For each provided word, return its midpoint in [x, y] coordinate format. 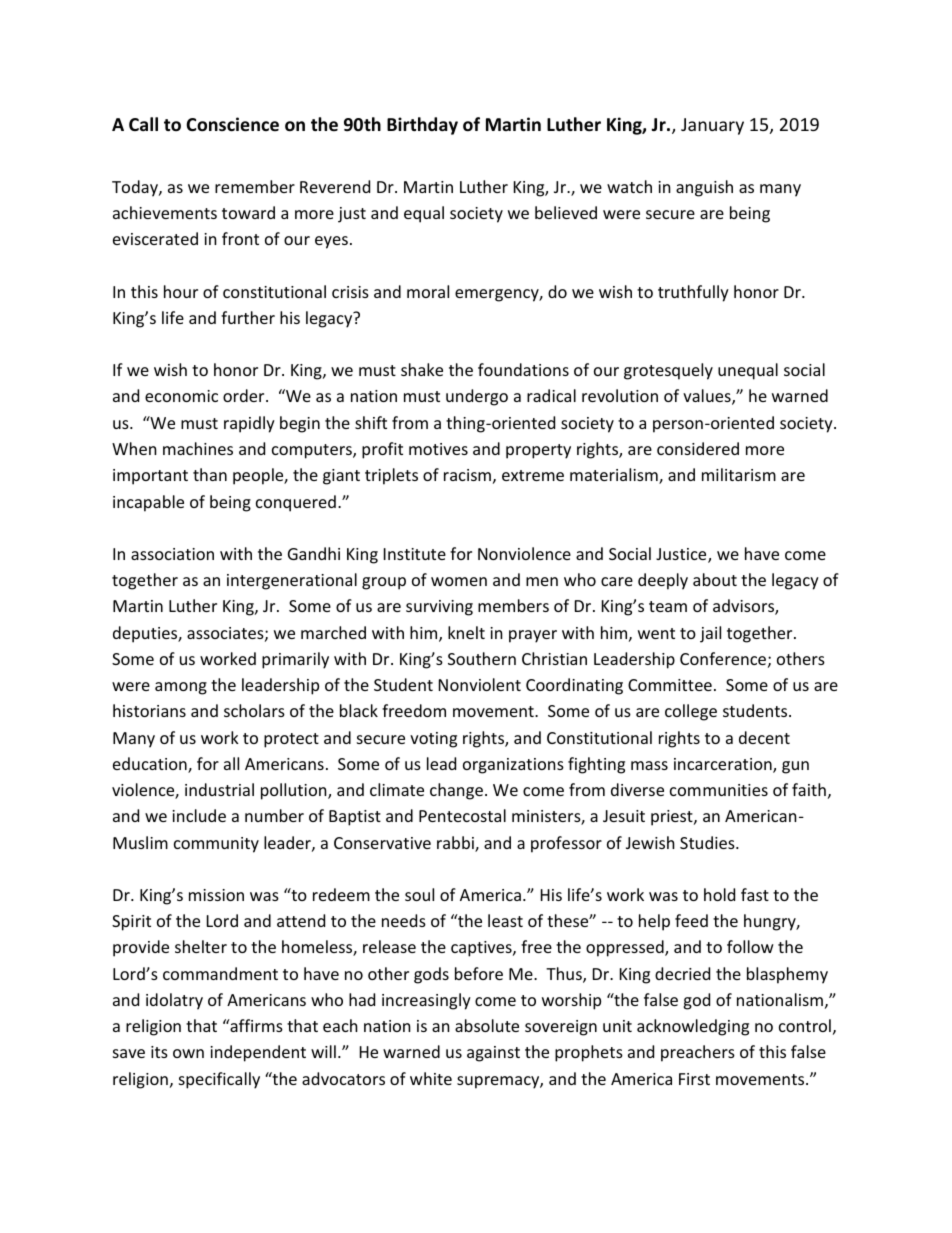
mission [216, 895]
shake [422, 369]
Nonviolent [480, 684]
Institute [415, 554]
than [210, 474]
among [181, 688]
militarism [739, 474]
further [248, 317]
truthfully [693, 293]
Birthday [422, 126]
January [712, 126]
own [188, 1053]
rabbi [456, 844]
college [691, 712]
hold [719, 894]
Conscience [232, 124]
